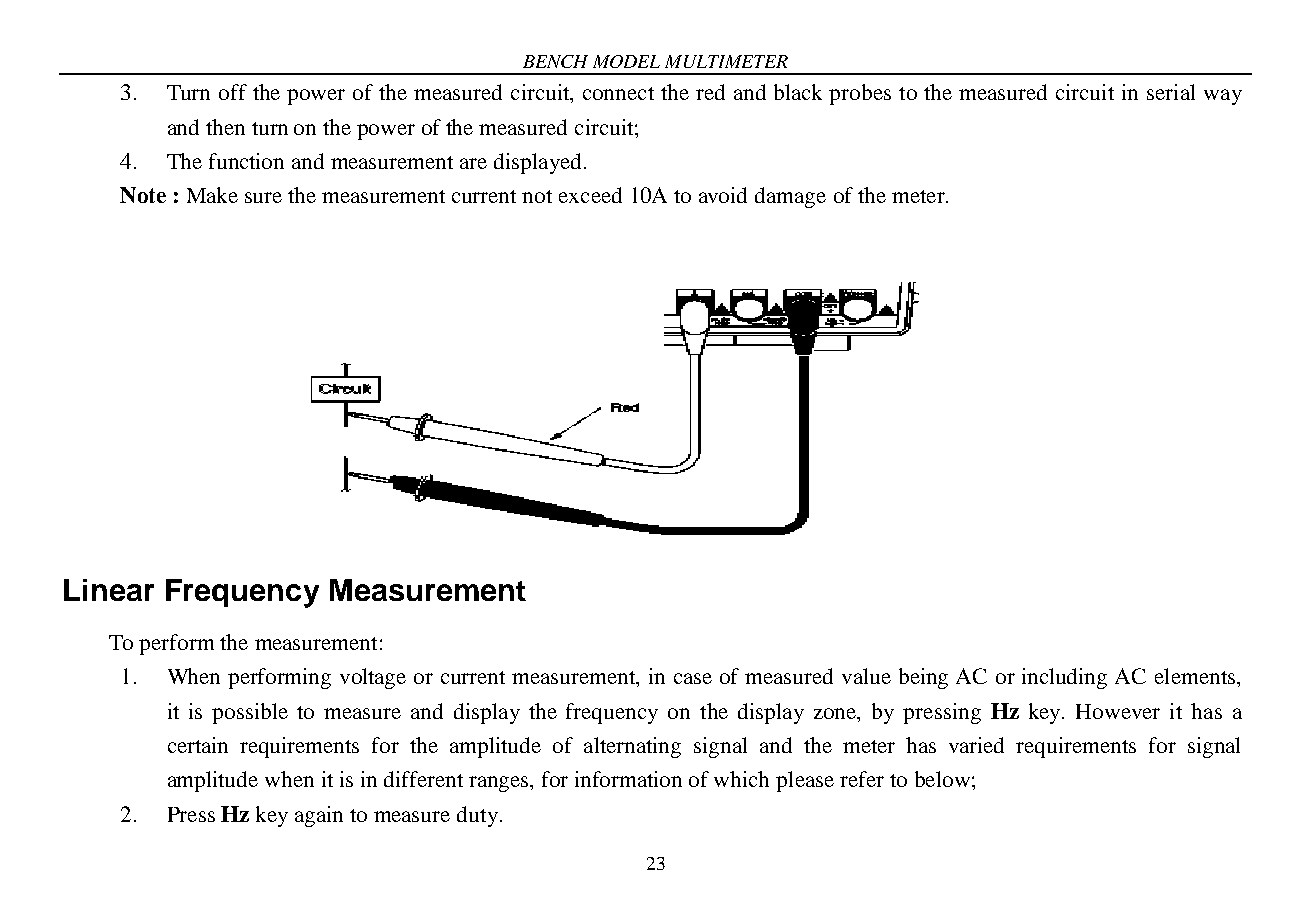 The image size is (1311, 924). What do you see at coordinates (628, 779) in the screenshot?
I see `information` at bounding box center [628, 779].
